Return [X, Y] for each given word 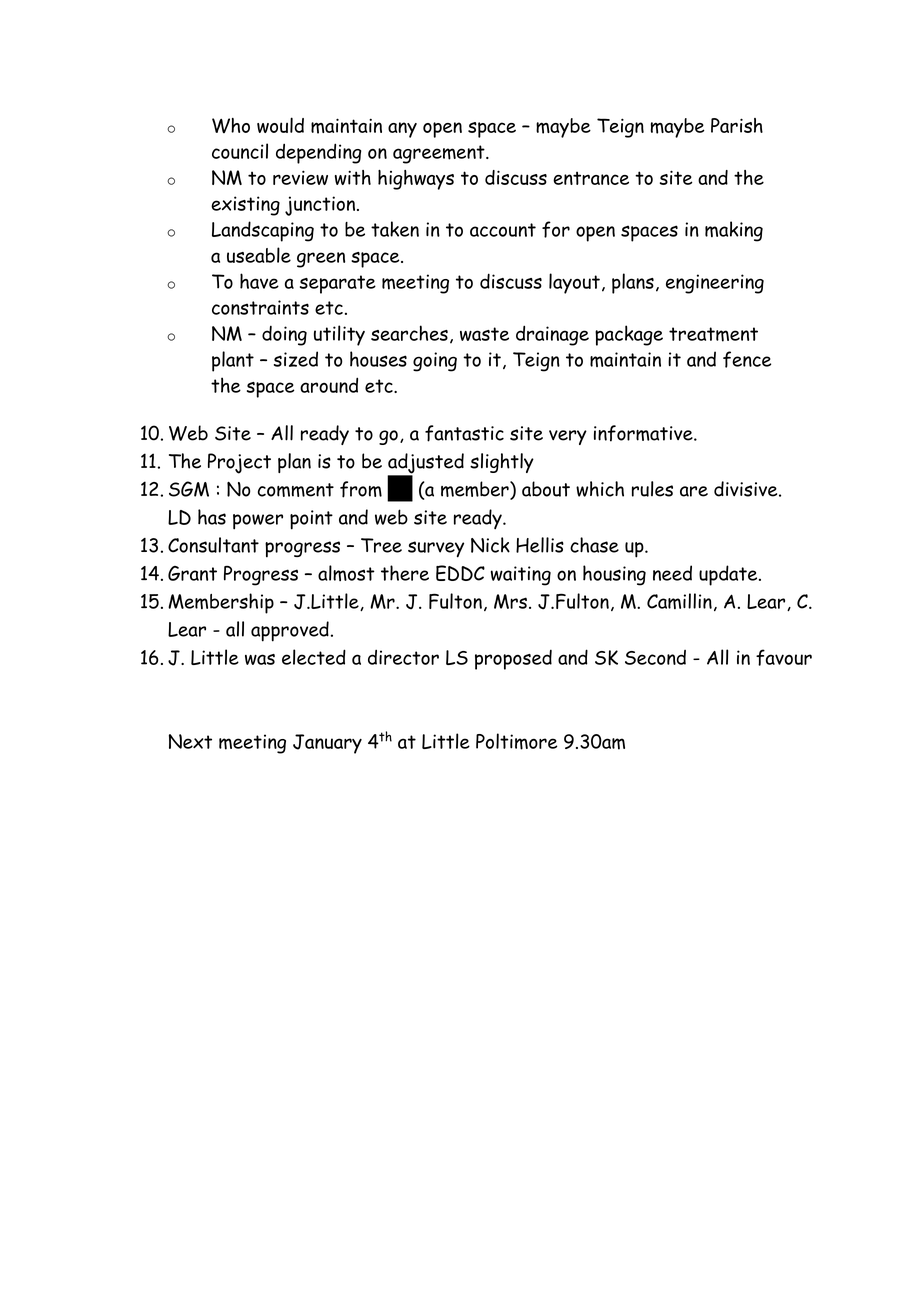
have [259, 281]
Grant [192, 573]
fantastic [464, 433]
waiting [521, 576]
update [729, 575]
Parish [737, 125]
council [240, 151]
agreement [440, 154]
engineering [715, 284]
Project [239, 463]
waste [484, 334]
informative [644, 433]
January [327, 744]
